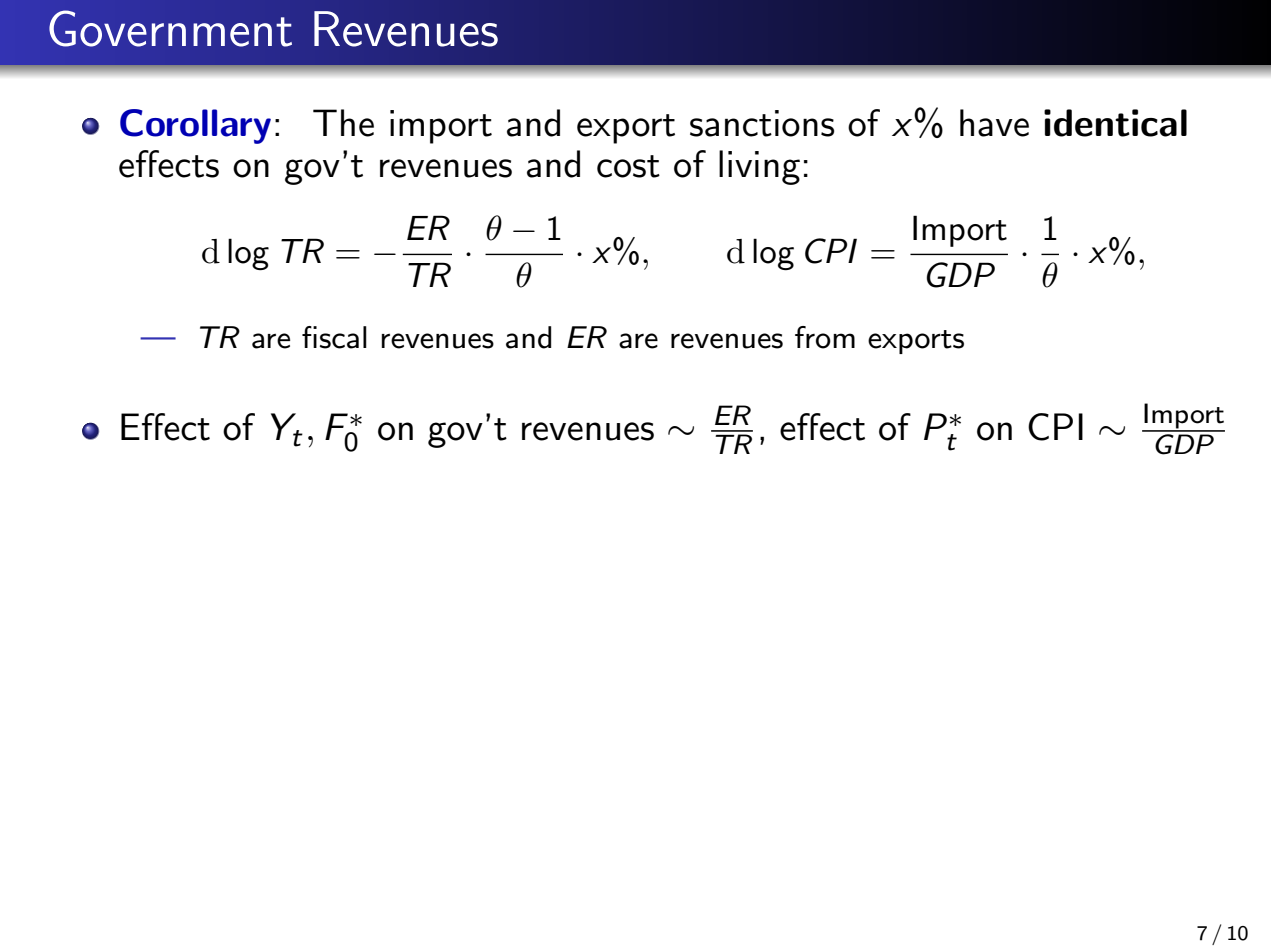 The width and height of the screenshot is (1271, 952). Describe the element at coordinates (1115, 123) in the screenshot. I see `identical` at that location.
